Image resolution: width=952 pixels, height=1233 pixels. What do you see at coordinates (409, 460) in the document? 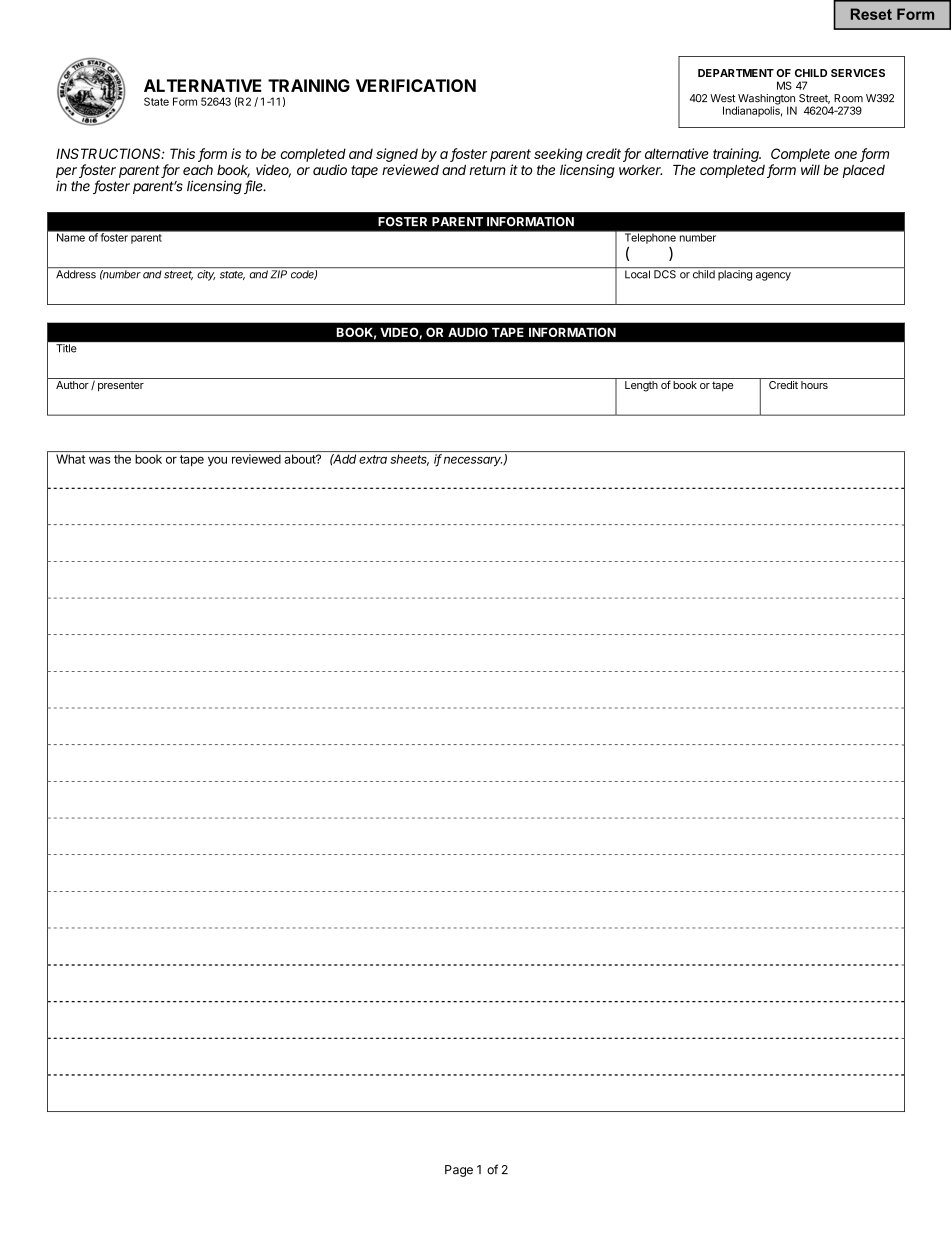
I see `sheets` at bounding box center [409, 460].
